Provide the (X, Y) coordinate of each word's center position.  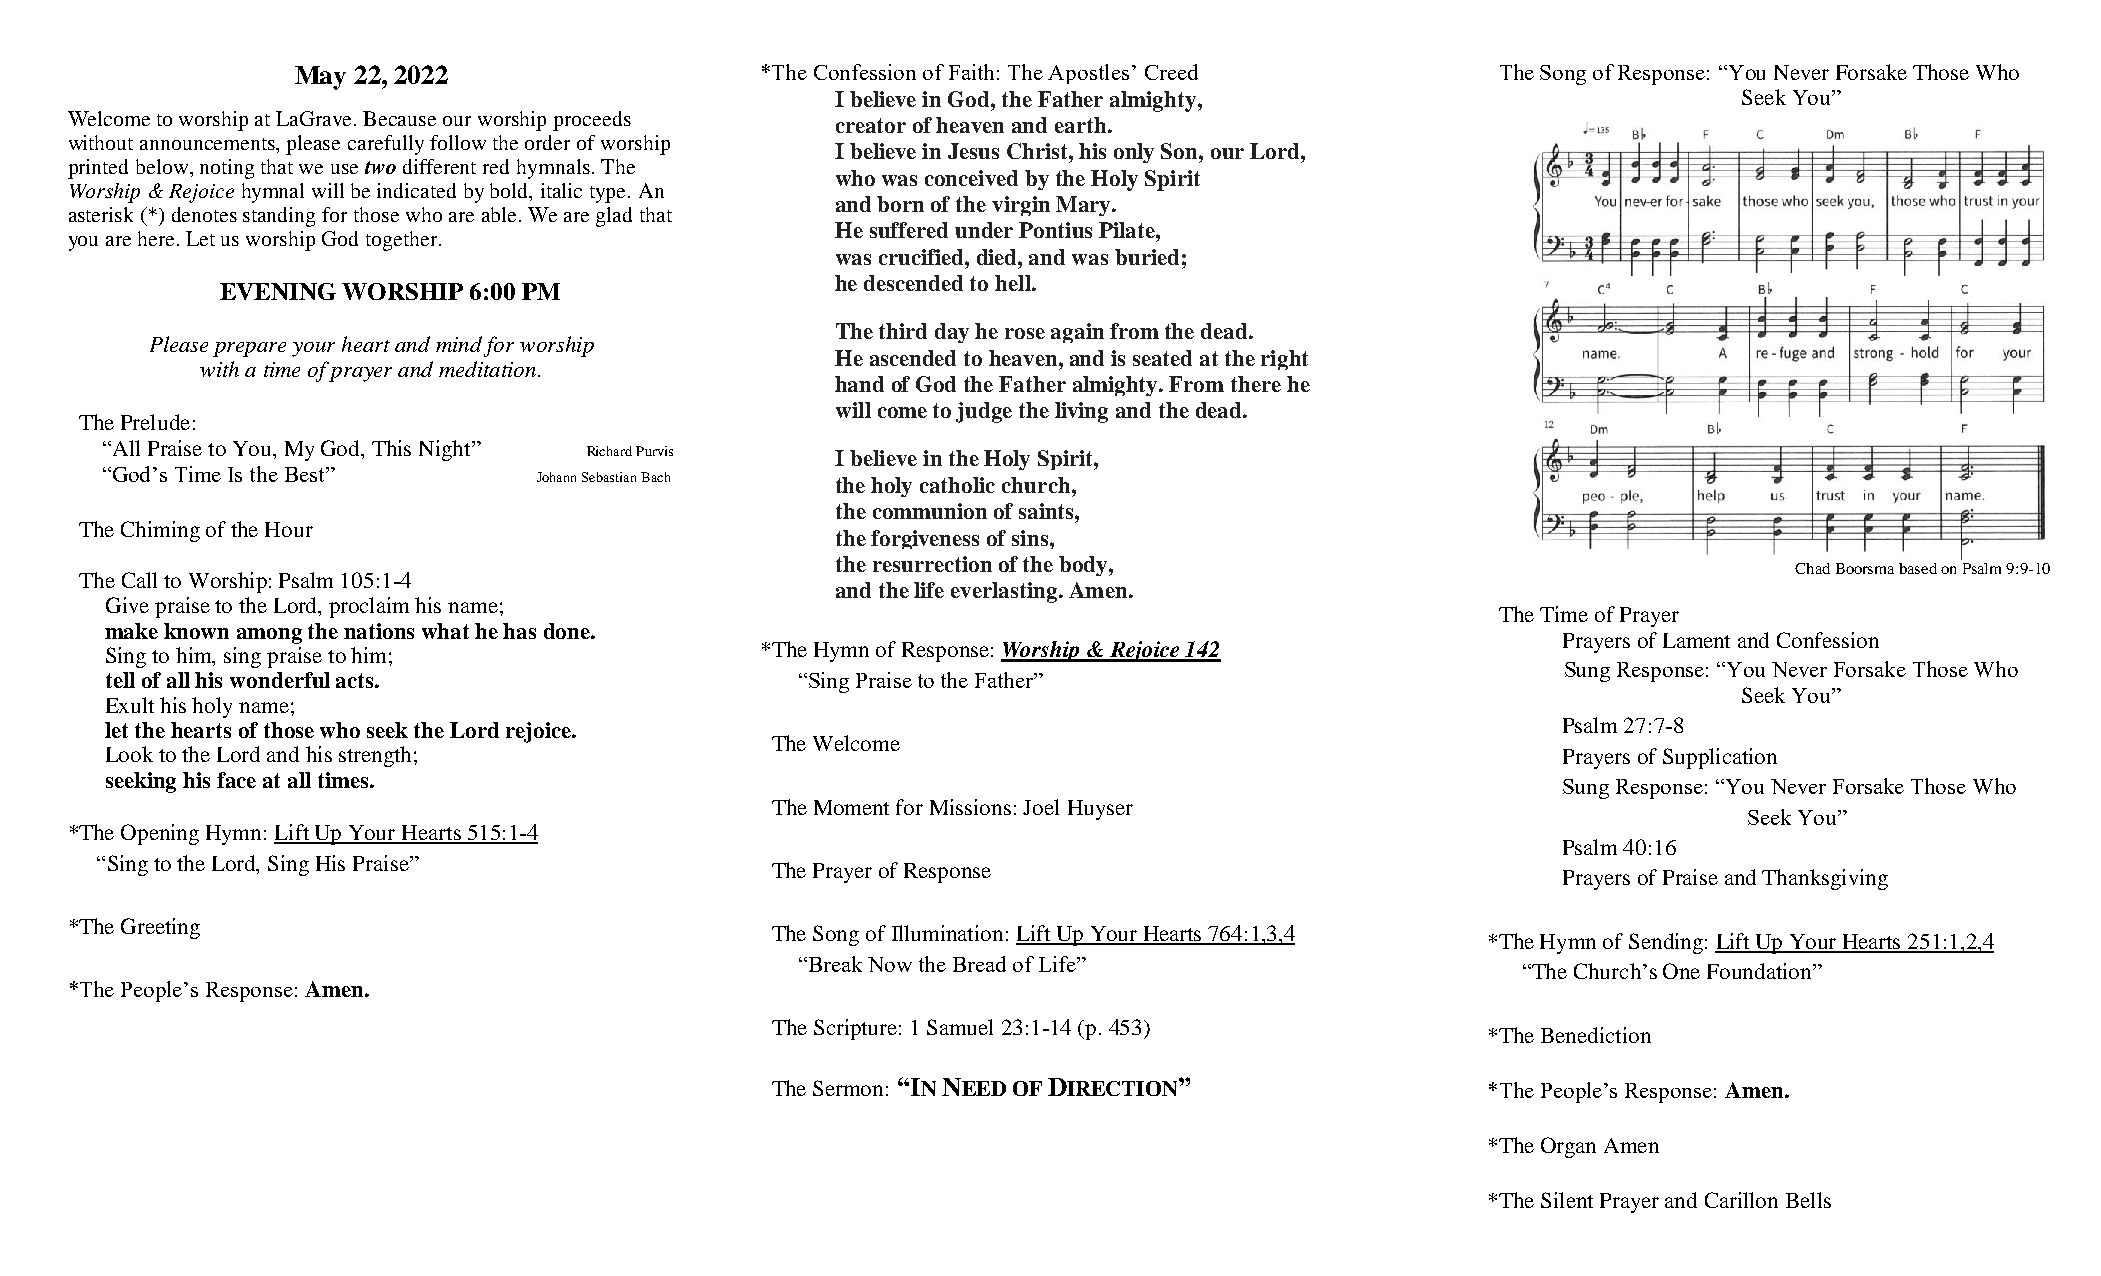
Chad (1812, 568)
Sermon (848, 1088)
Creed (1171, 72)
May (320, 78)
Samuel (960, 1027)
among (269, 636)
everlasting (1005, 592)
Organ (1568, 1147)
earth (1082, 125)
